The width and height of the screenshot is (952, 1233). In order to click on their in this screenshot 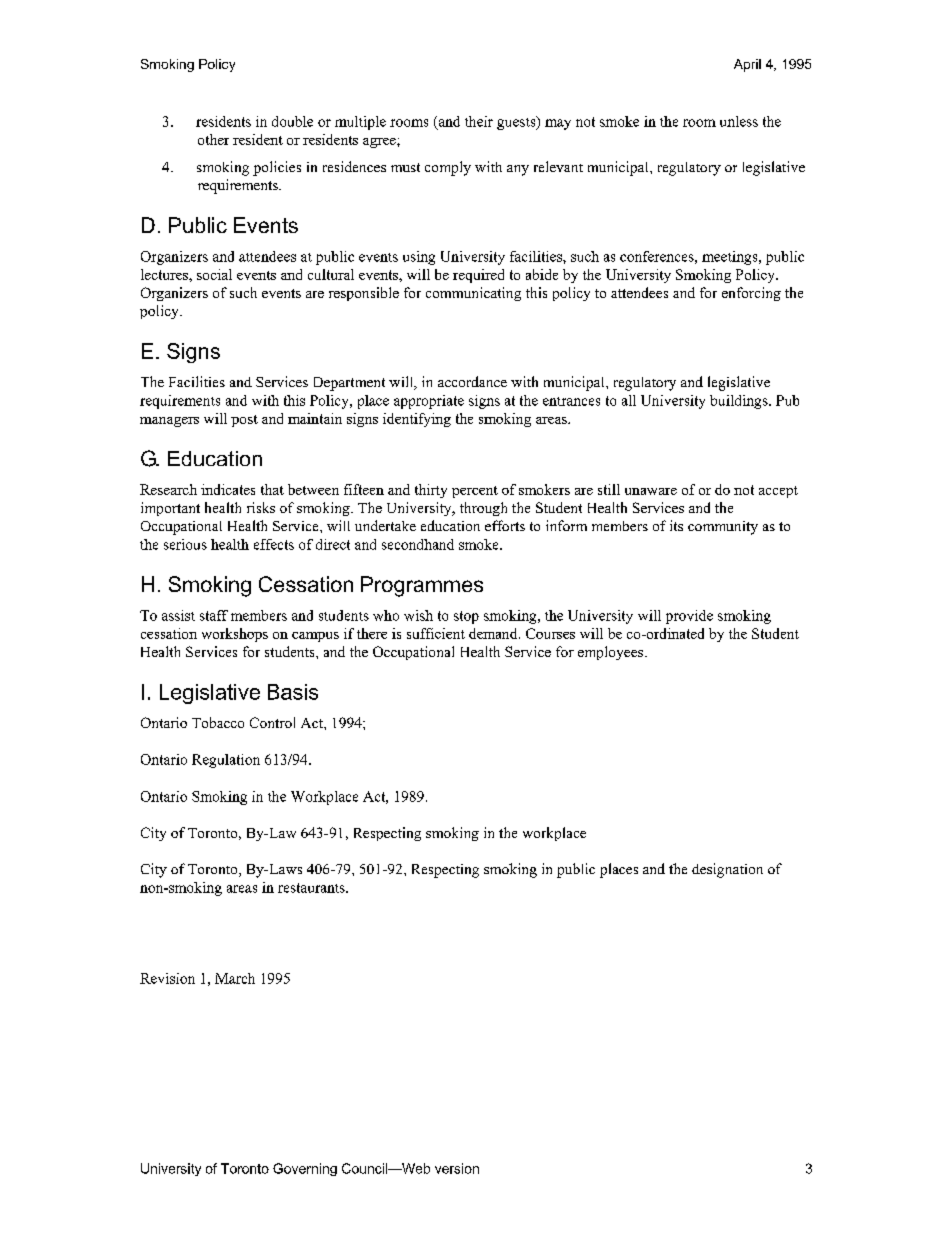, I will do `click(479, 121)`.
